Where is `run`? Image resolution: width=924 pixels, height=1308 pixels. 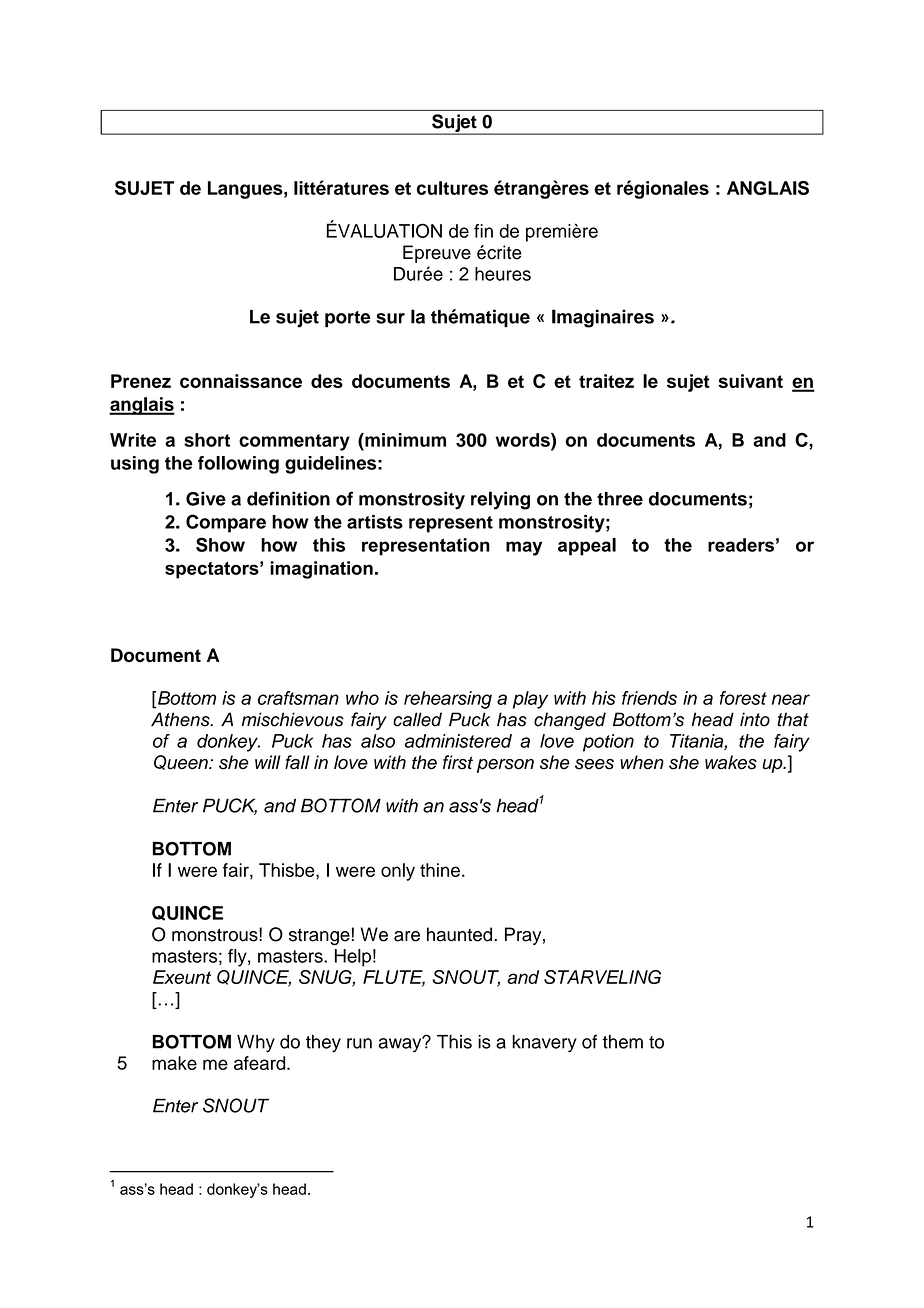 run is located at coordinates (359, 1043).
